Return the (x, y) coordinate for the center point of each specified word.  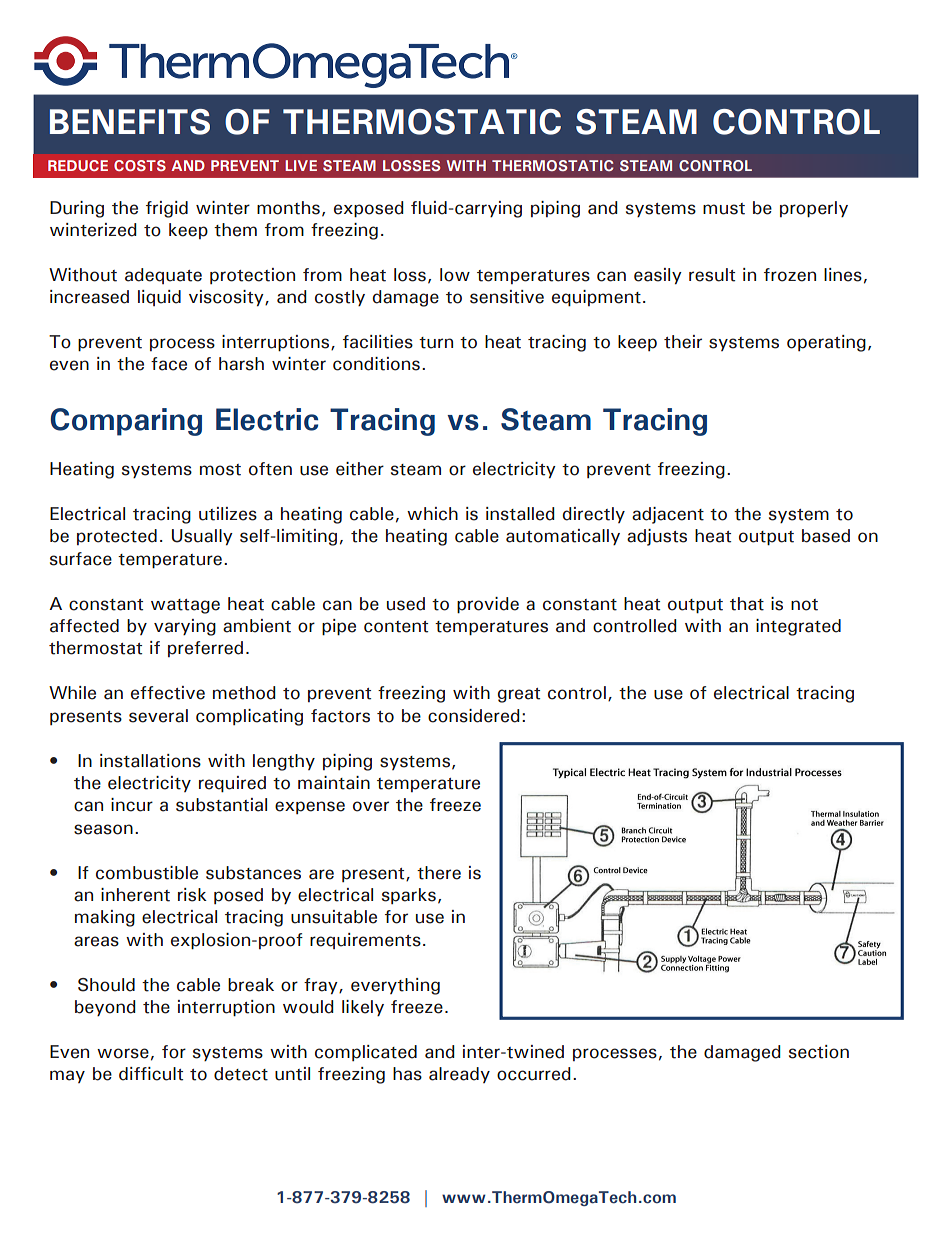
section (819, 1052)
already (459, 1075)
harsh (241, 364)
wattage (185, 606)
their (683, 342)
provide (488, 605)
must (724, 209)
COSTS (140, 165)
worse (123, 1053)
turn (436, 343)
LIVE (301, 165)
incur (132, 805)
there (439, 873)
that (747, 604)
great (519, 695)
